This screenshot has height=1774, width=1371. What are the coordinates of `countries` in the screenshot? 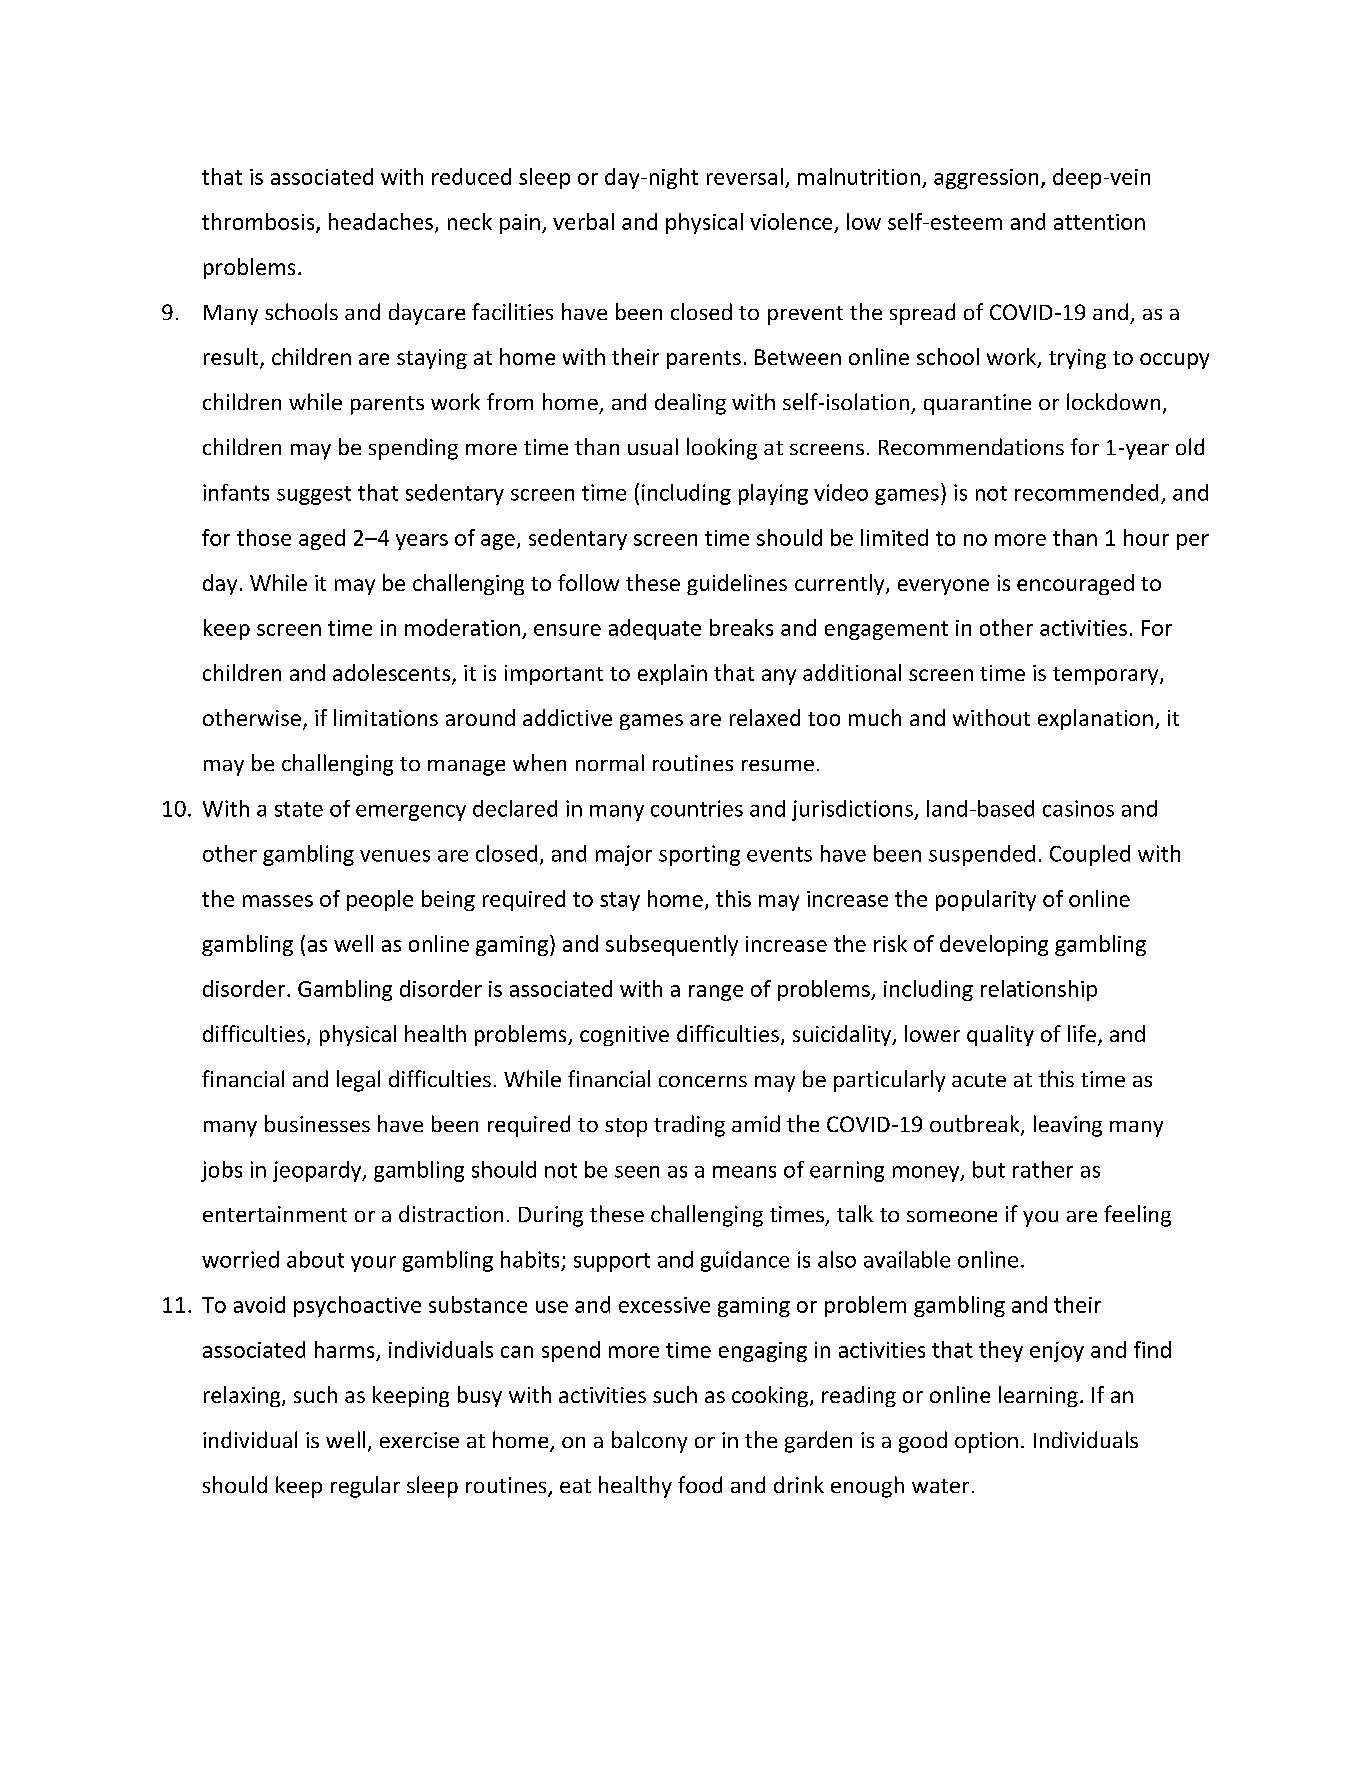 It's located at (697, 808).
